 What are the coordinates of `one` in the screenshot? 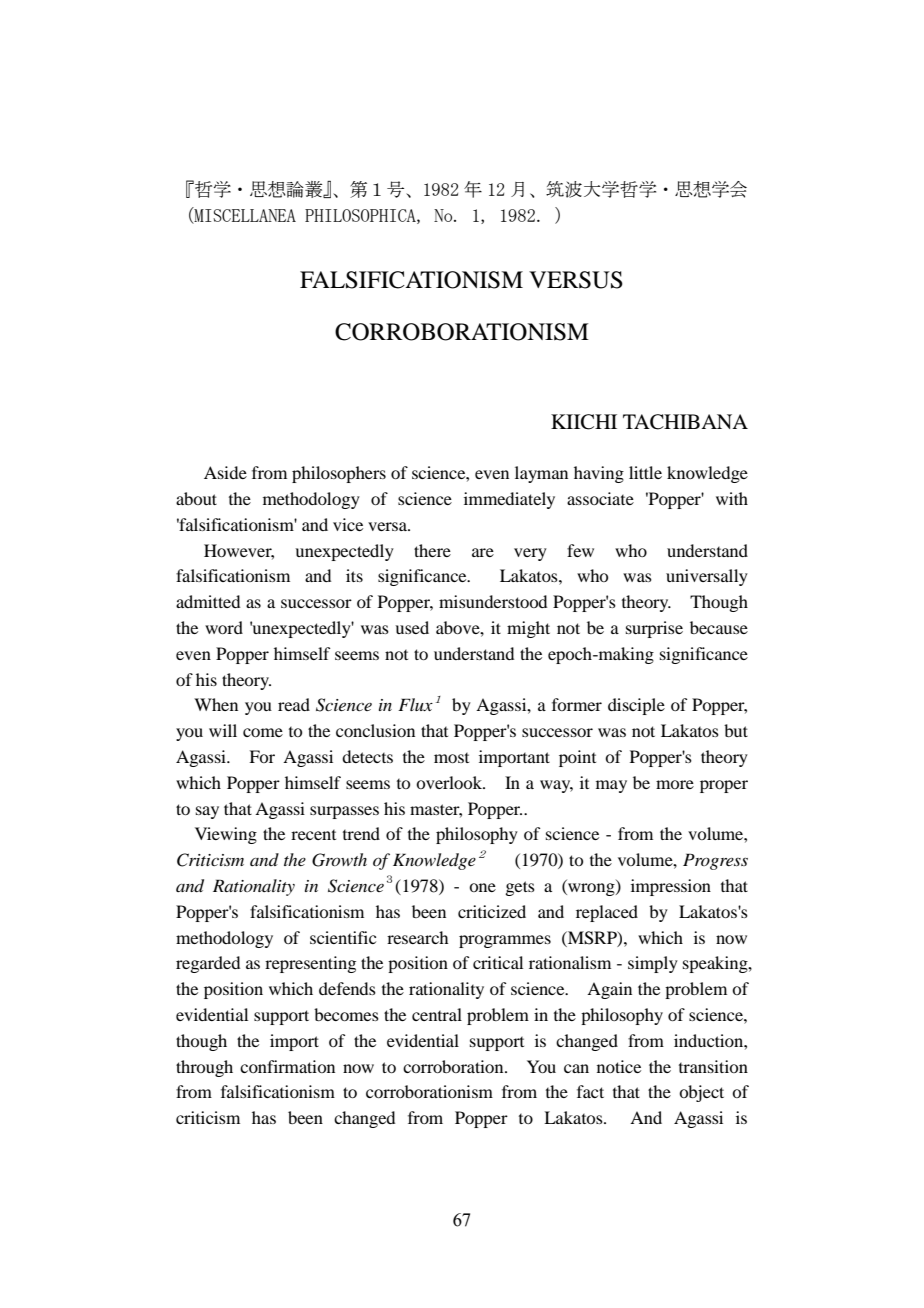 It's located at (482, 887).
